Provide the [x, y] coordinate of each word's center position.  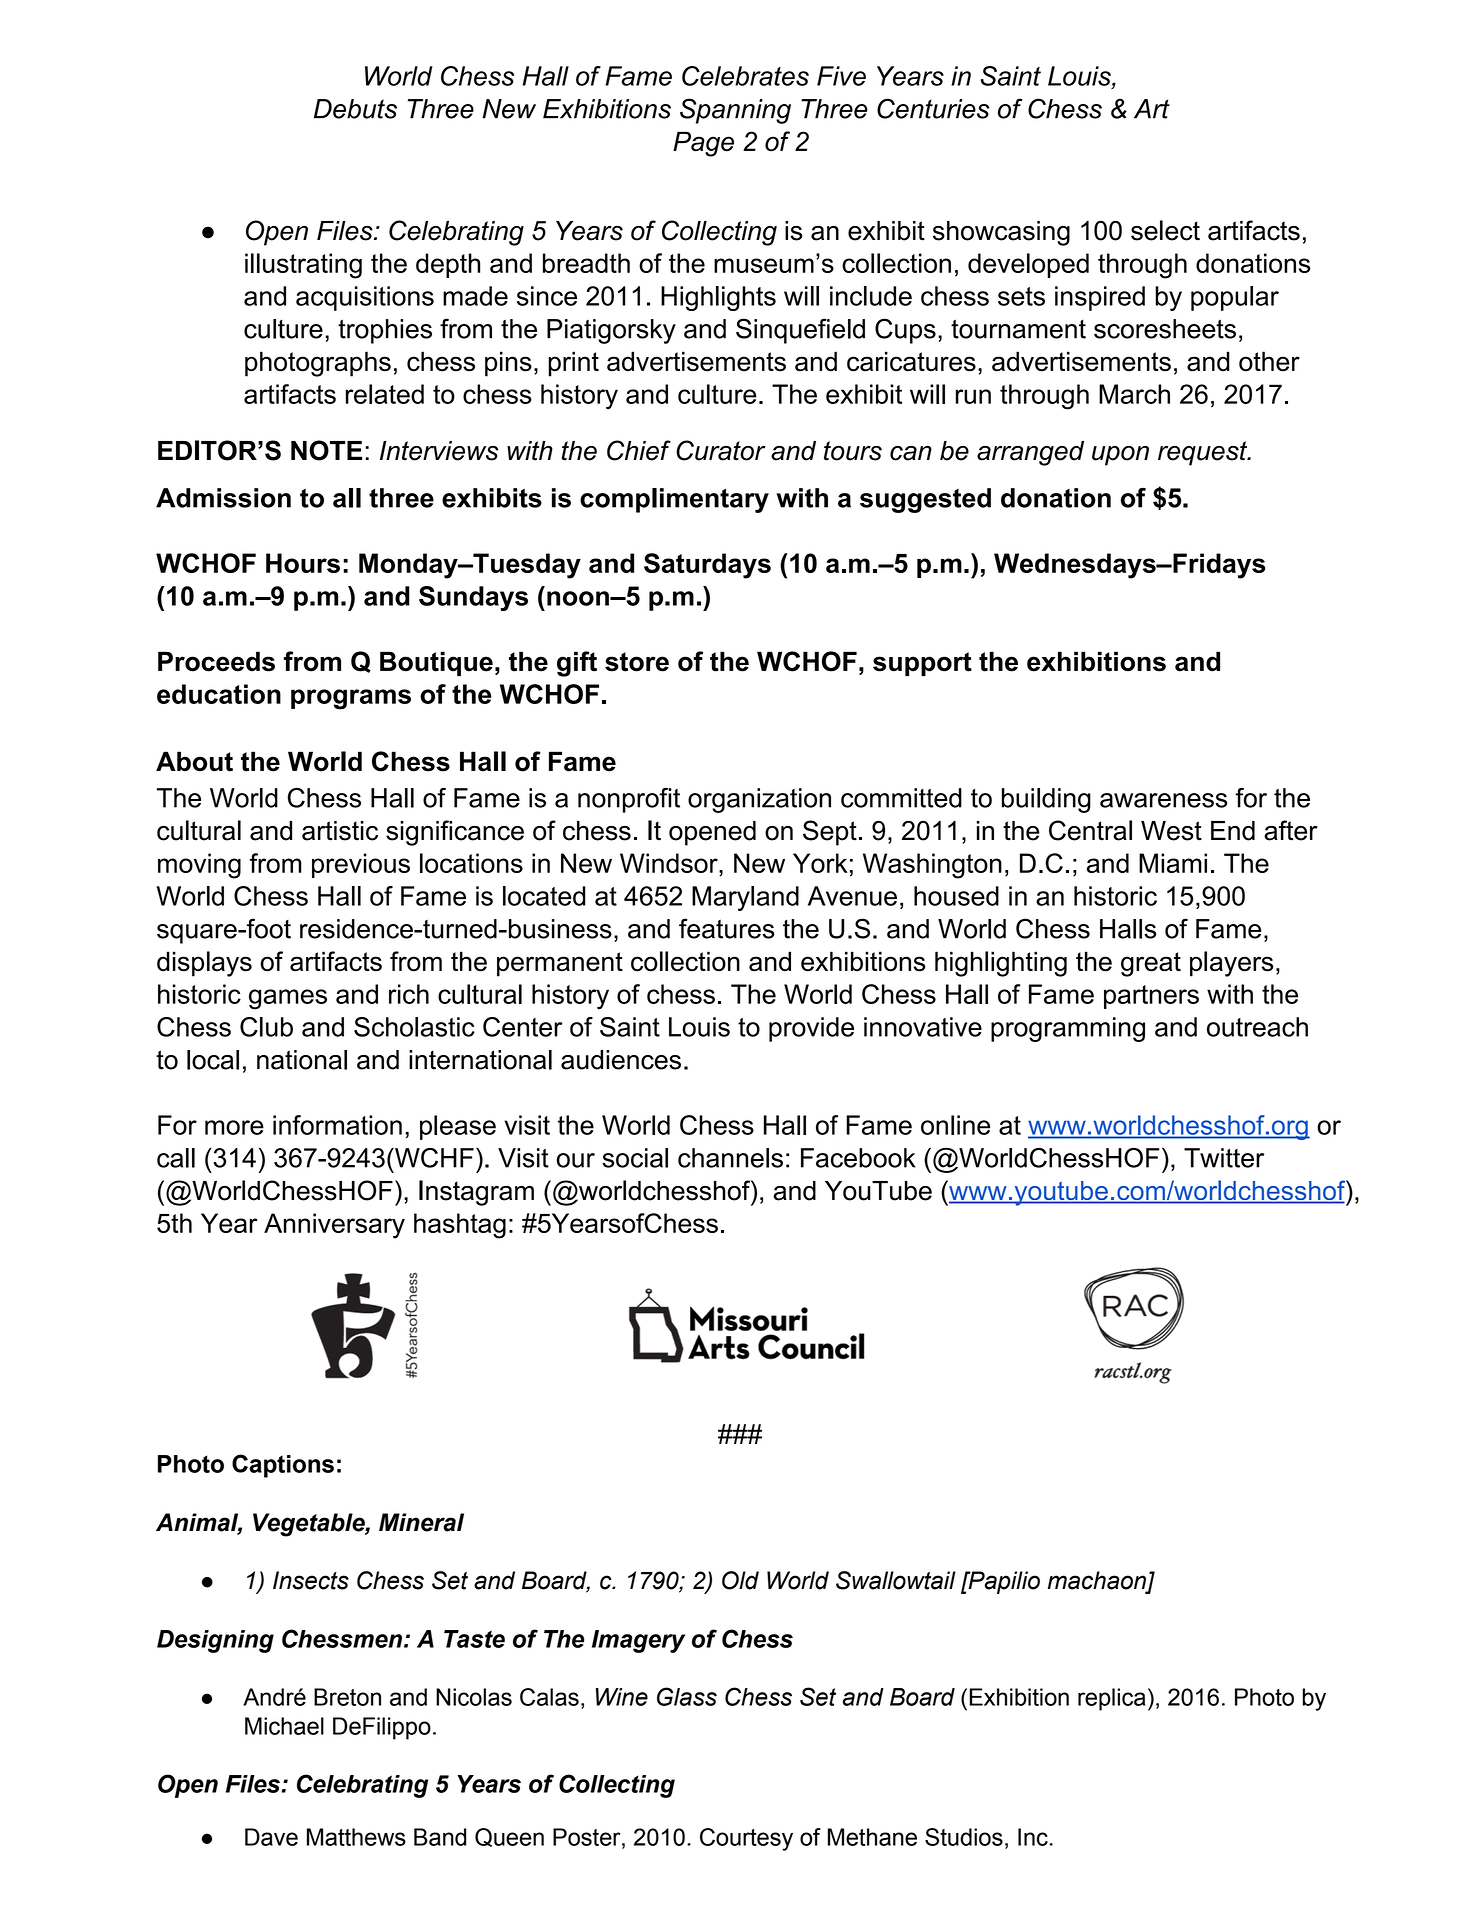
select [1165, 230]
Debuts [355, 109]
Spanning [735, 111]
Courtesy [746, 1839]
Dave [271, 1837]
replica [1112, 1699]
